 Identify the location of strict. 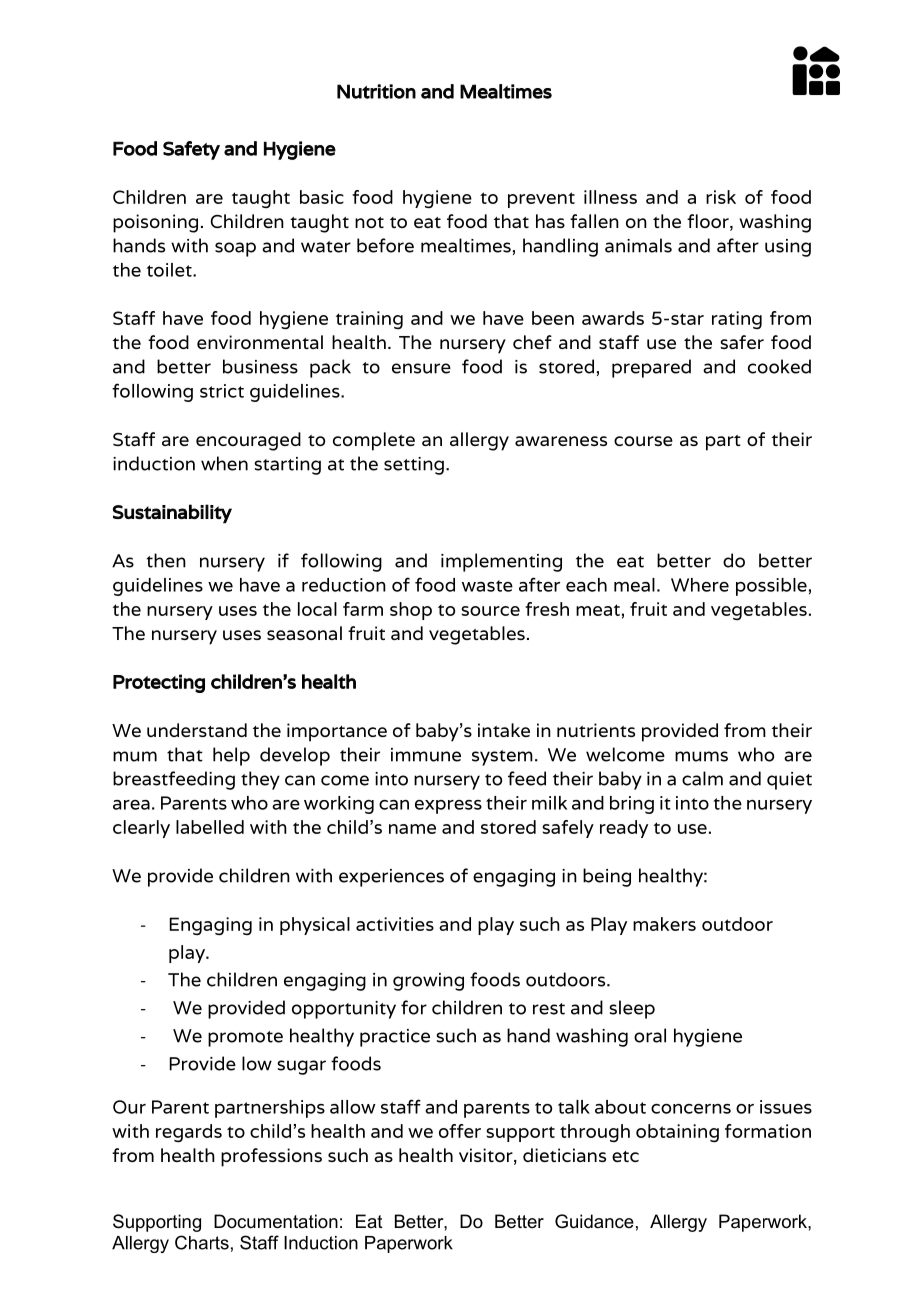
(222, 391).
